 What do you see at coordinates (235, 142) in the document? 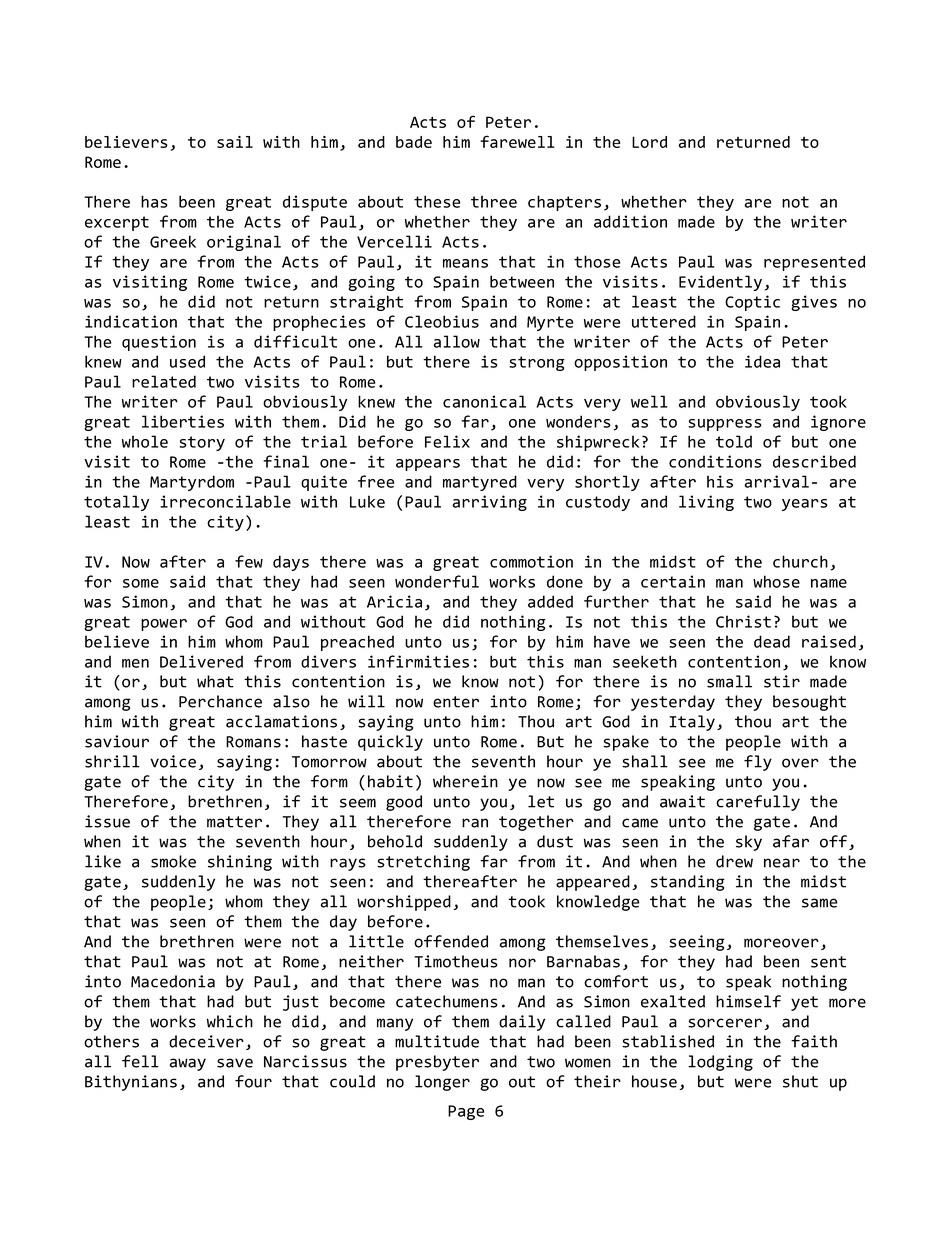
I see `sail` at bounding box center [235, 142].
